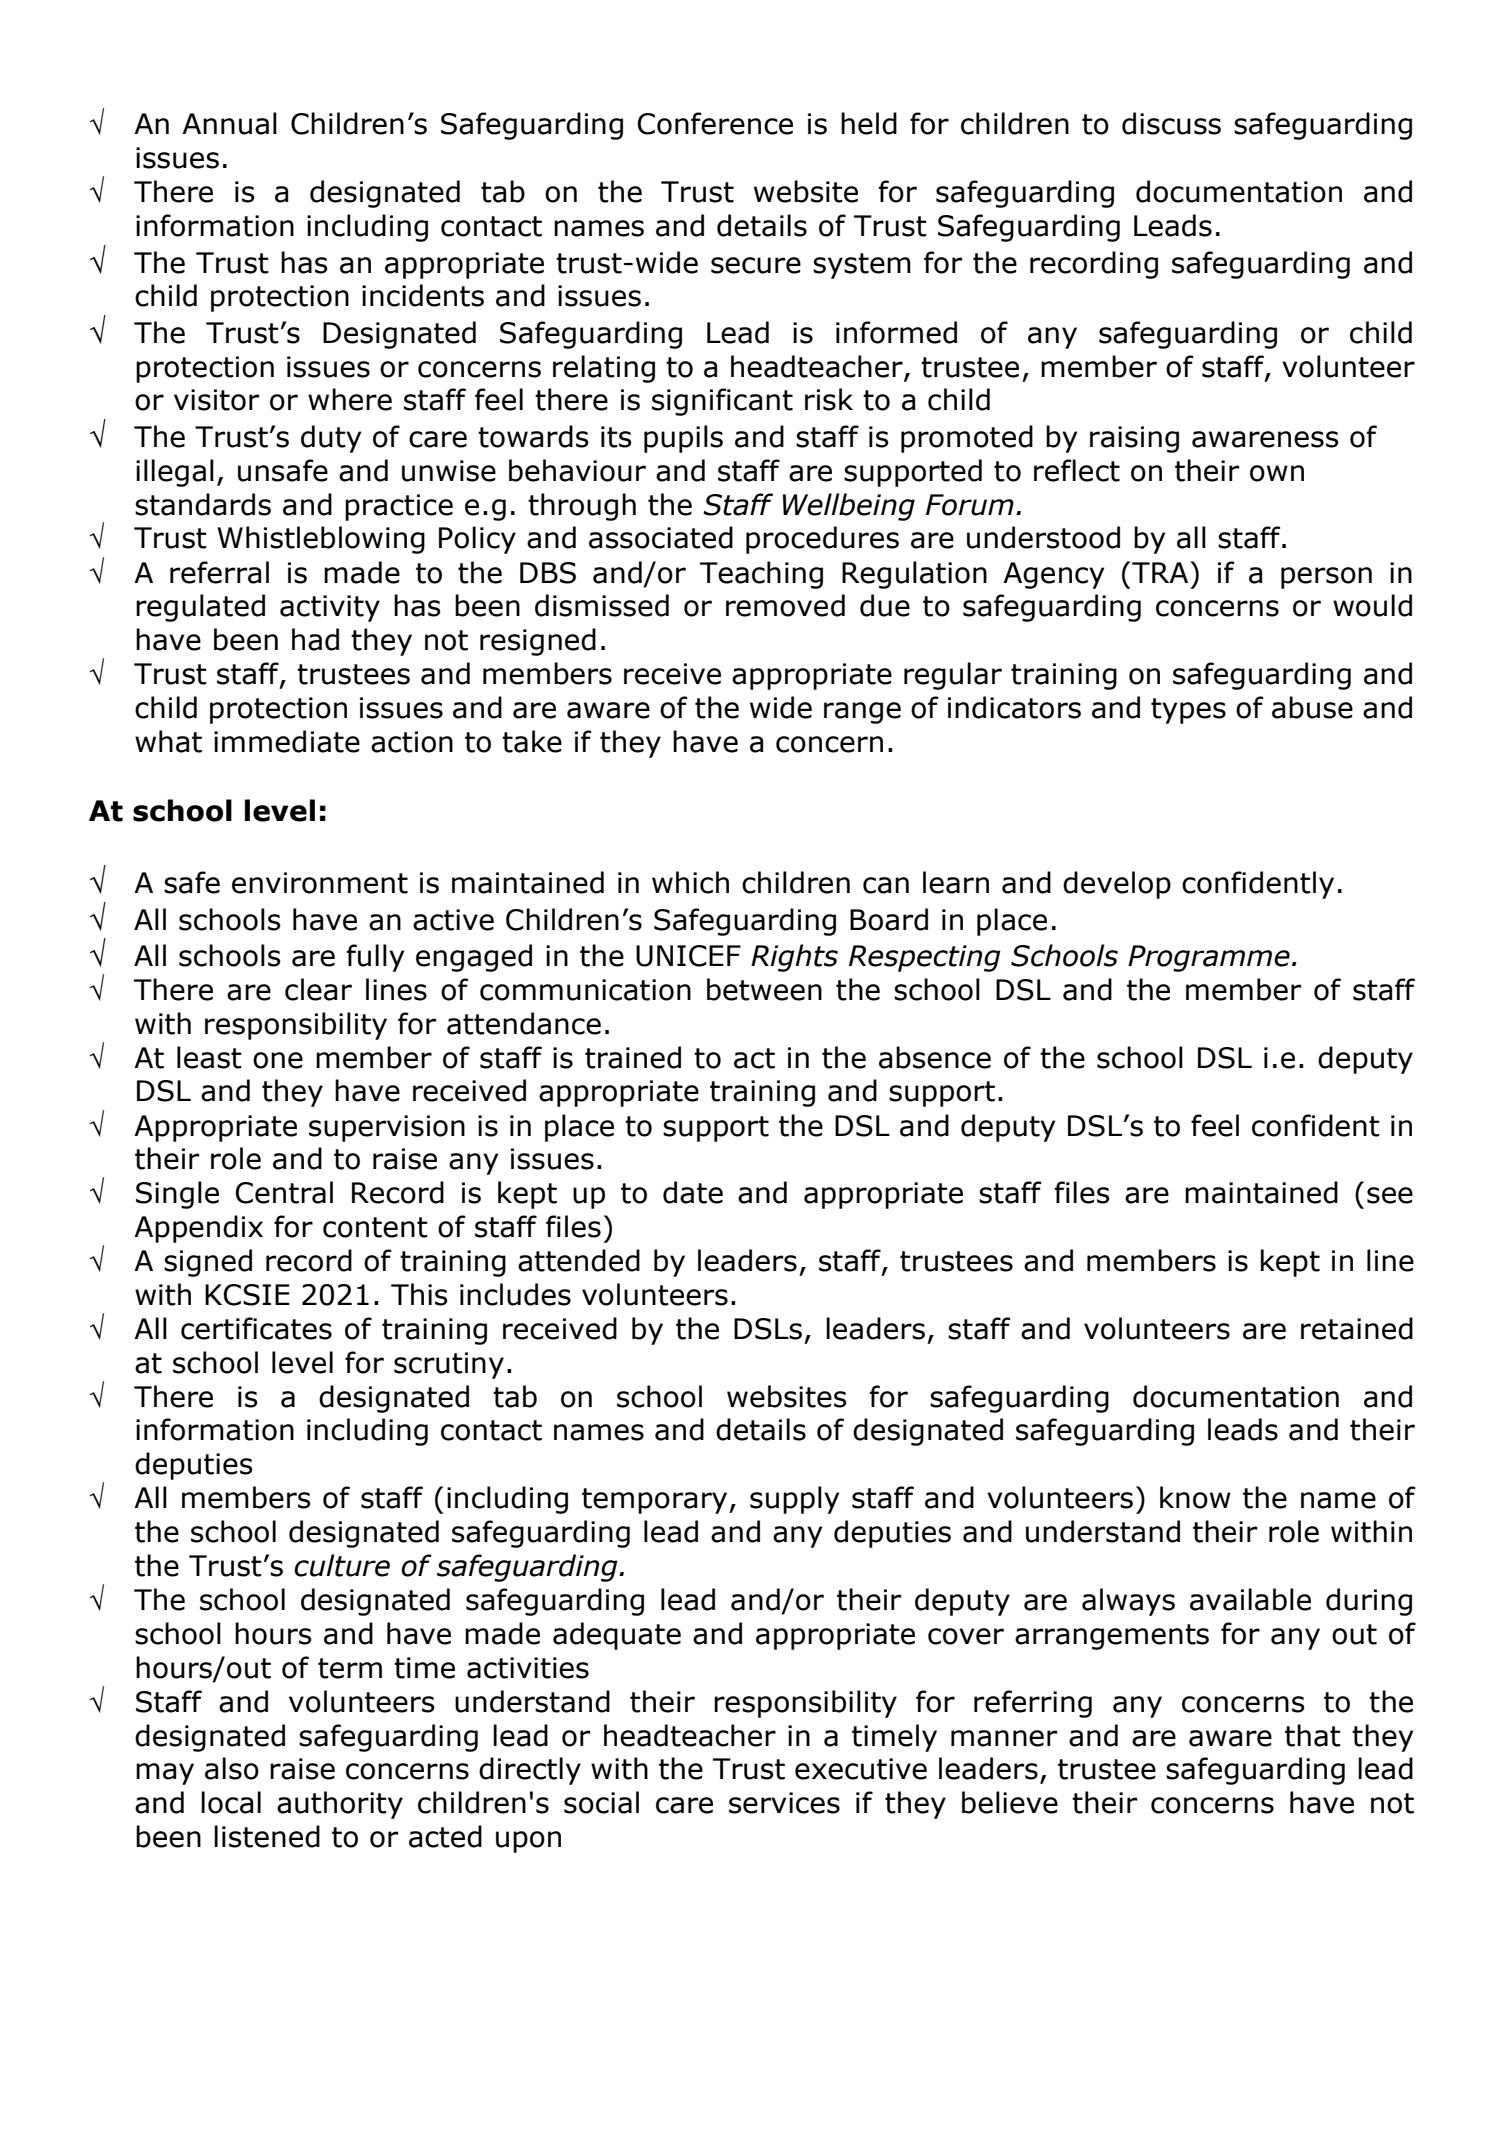 This page has width=1508, height=2134. What do you see at coordinates (1171, 123) in the page?
I see `discuss` at bounding box center [1171, 123].
